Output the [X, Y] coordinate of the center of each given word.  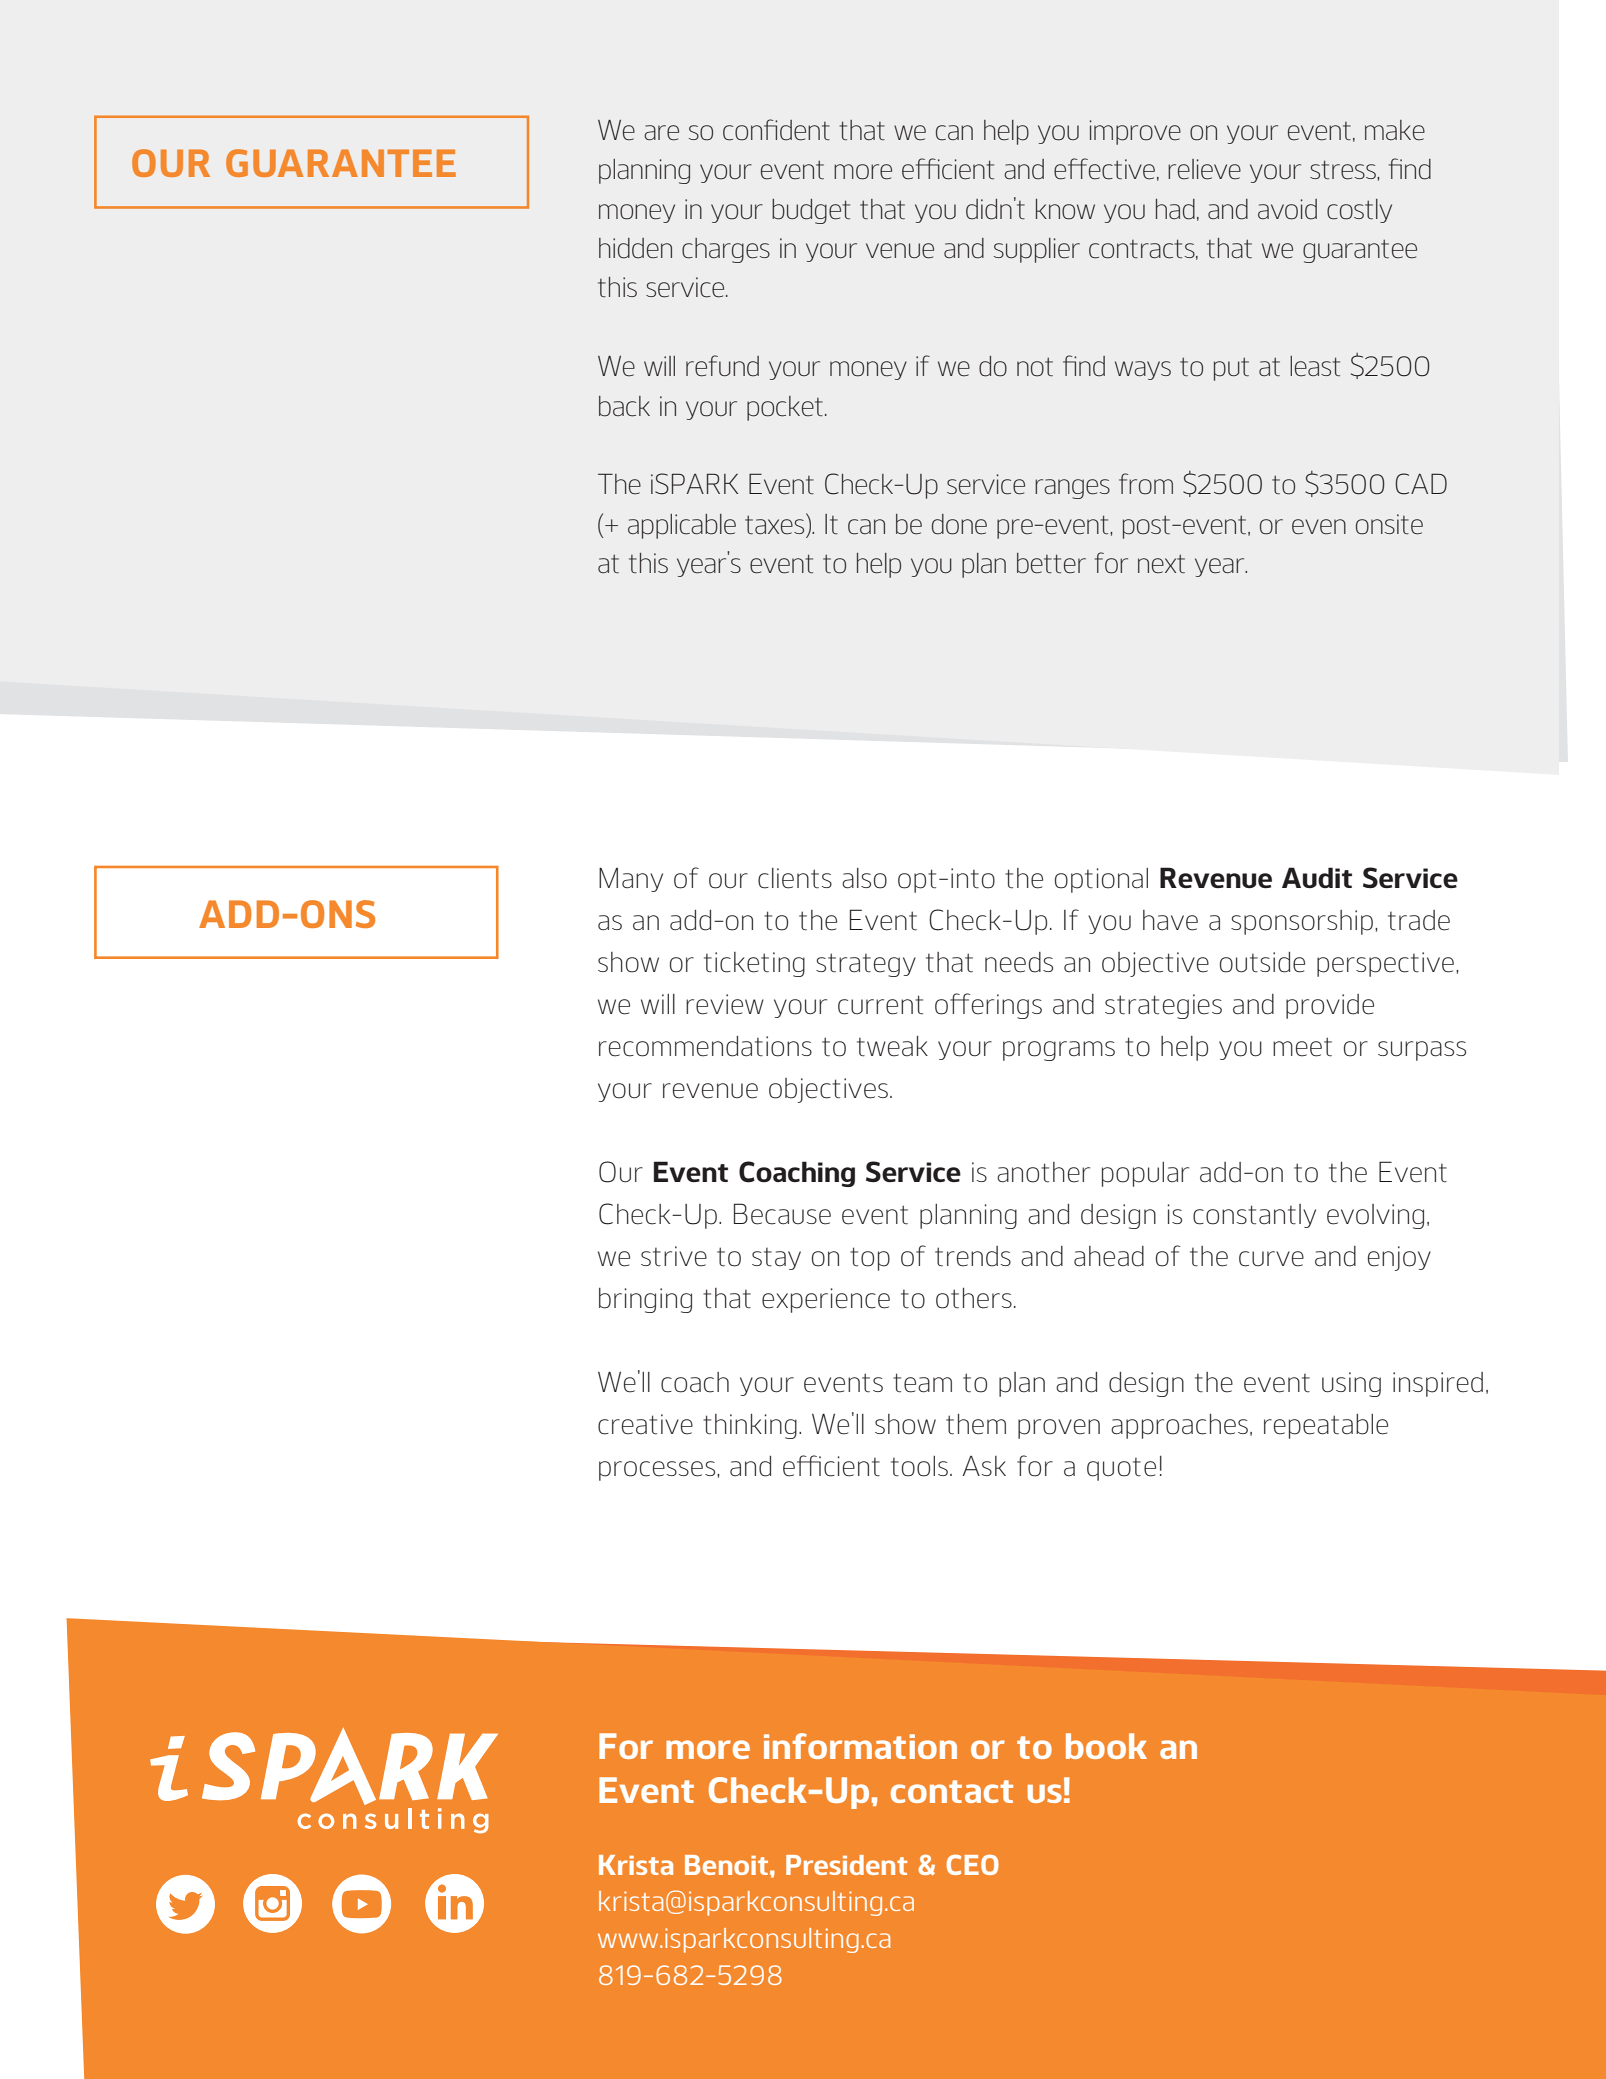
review [725, 1004]
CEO [972, 1864]
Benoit [726, 1865]
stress [1344, 170]
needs [1019, 962]
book [1106, 1746]
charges [726, 250]
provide [1330, 1006]
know [1065, 209]
